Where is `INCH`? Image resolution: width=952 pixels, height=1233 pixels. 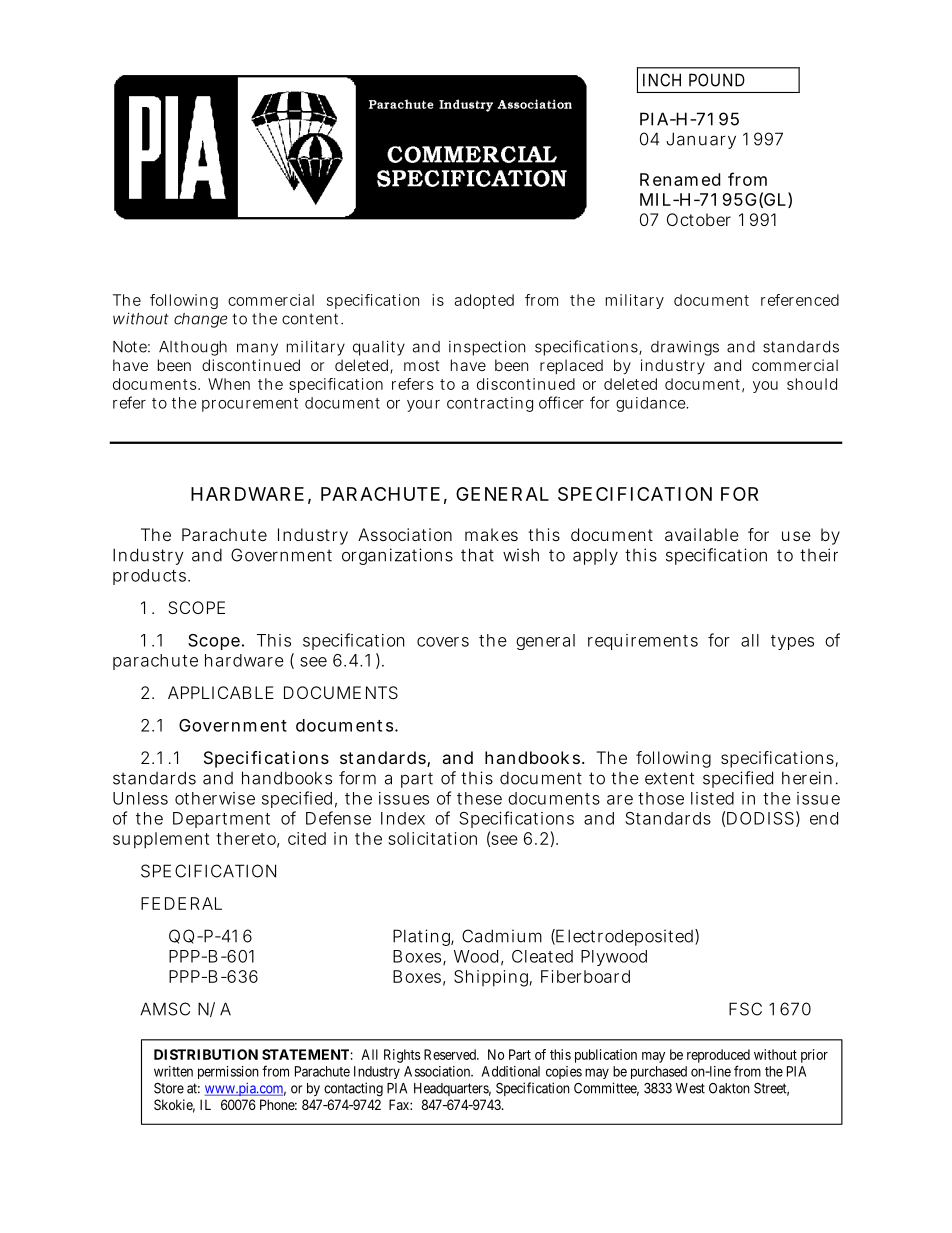 INCH is located at coordinates (662, 80).
